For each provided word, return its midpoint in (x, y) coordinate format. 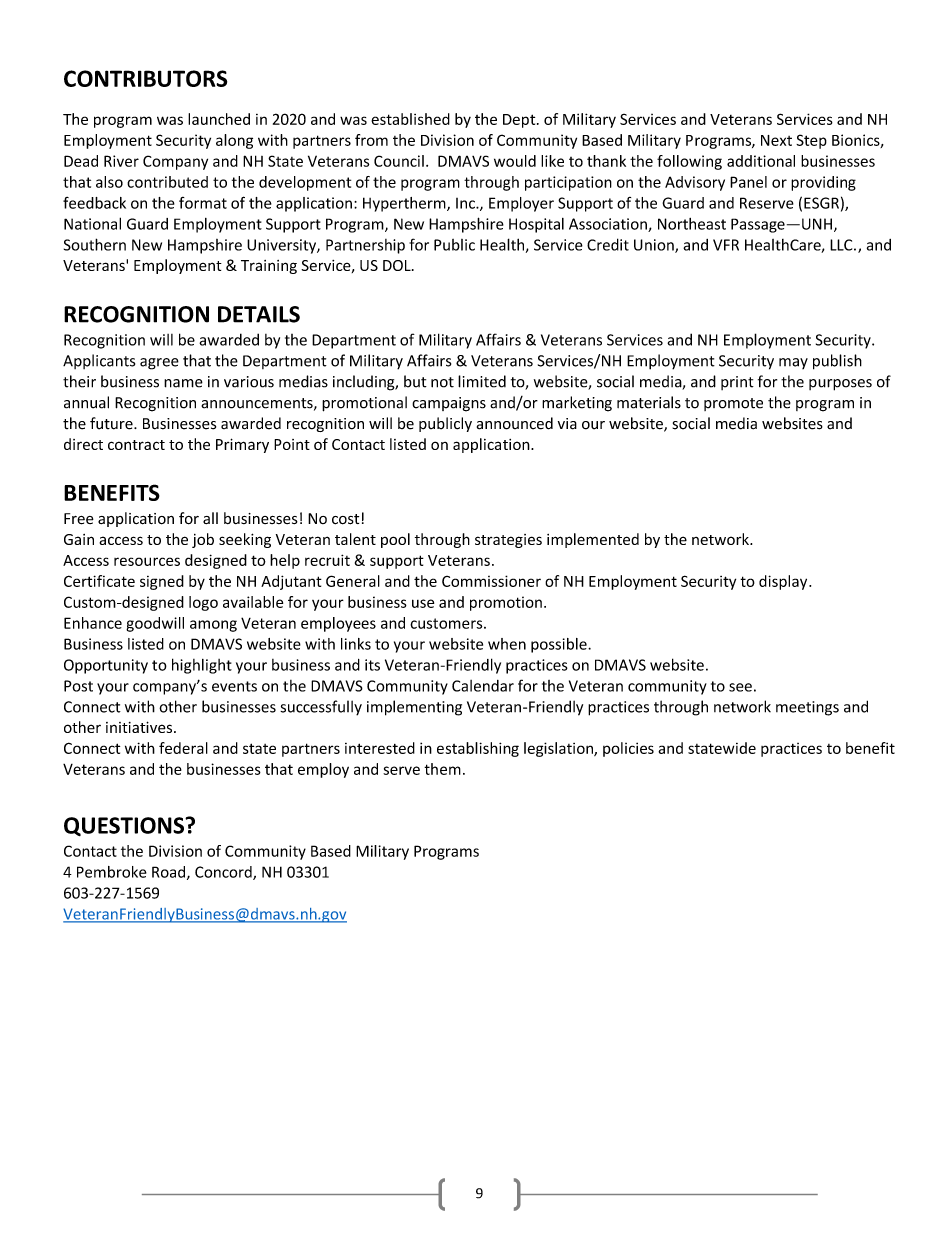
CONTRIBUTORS (145, 78)
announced (515, 423)
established (410, 119)
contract (136, 445)
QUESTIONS (125, 826)
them (442, 769)
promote (733, 404)
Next (776, 140)
